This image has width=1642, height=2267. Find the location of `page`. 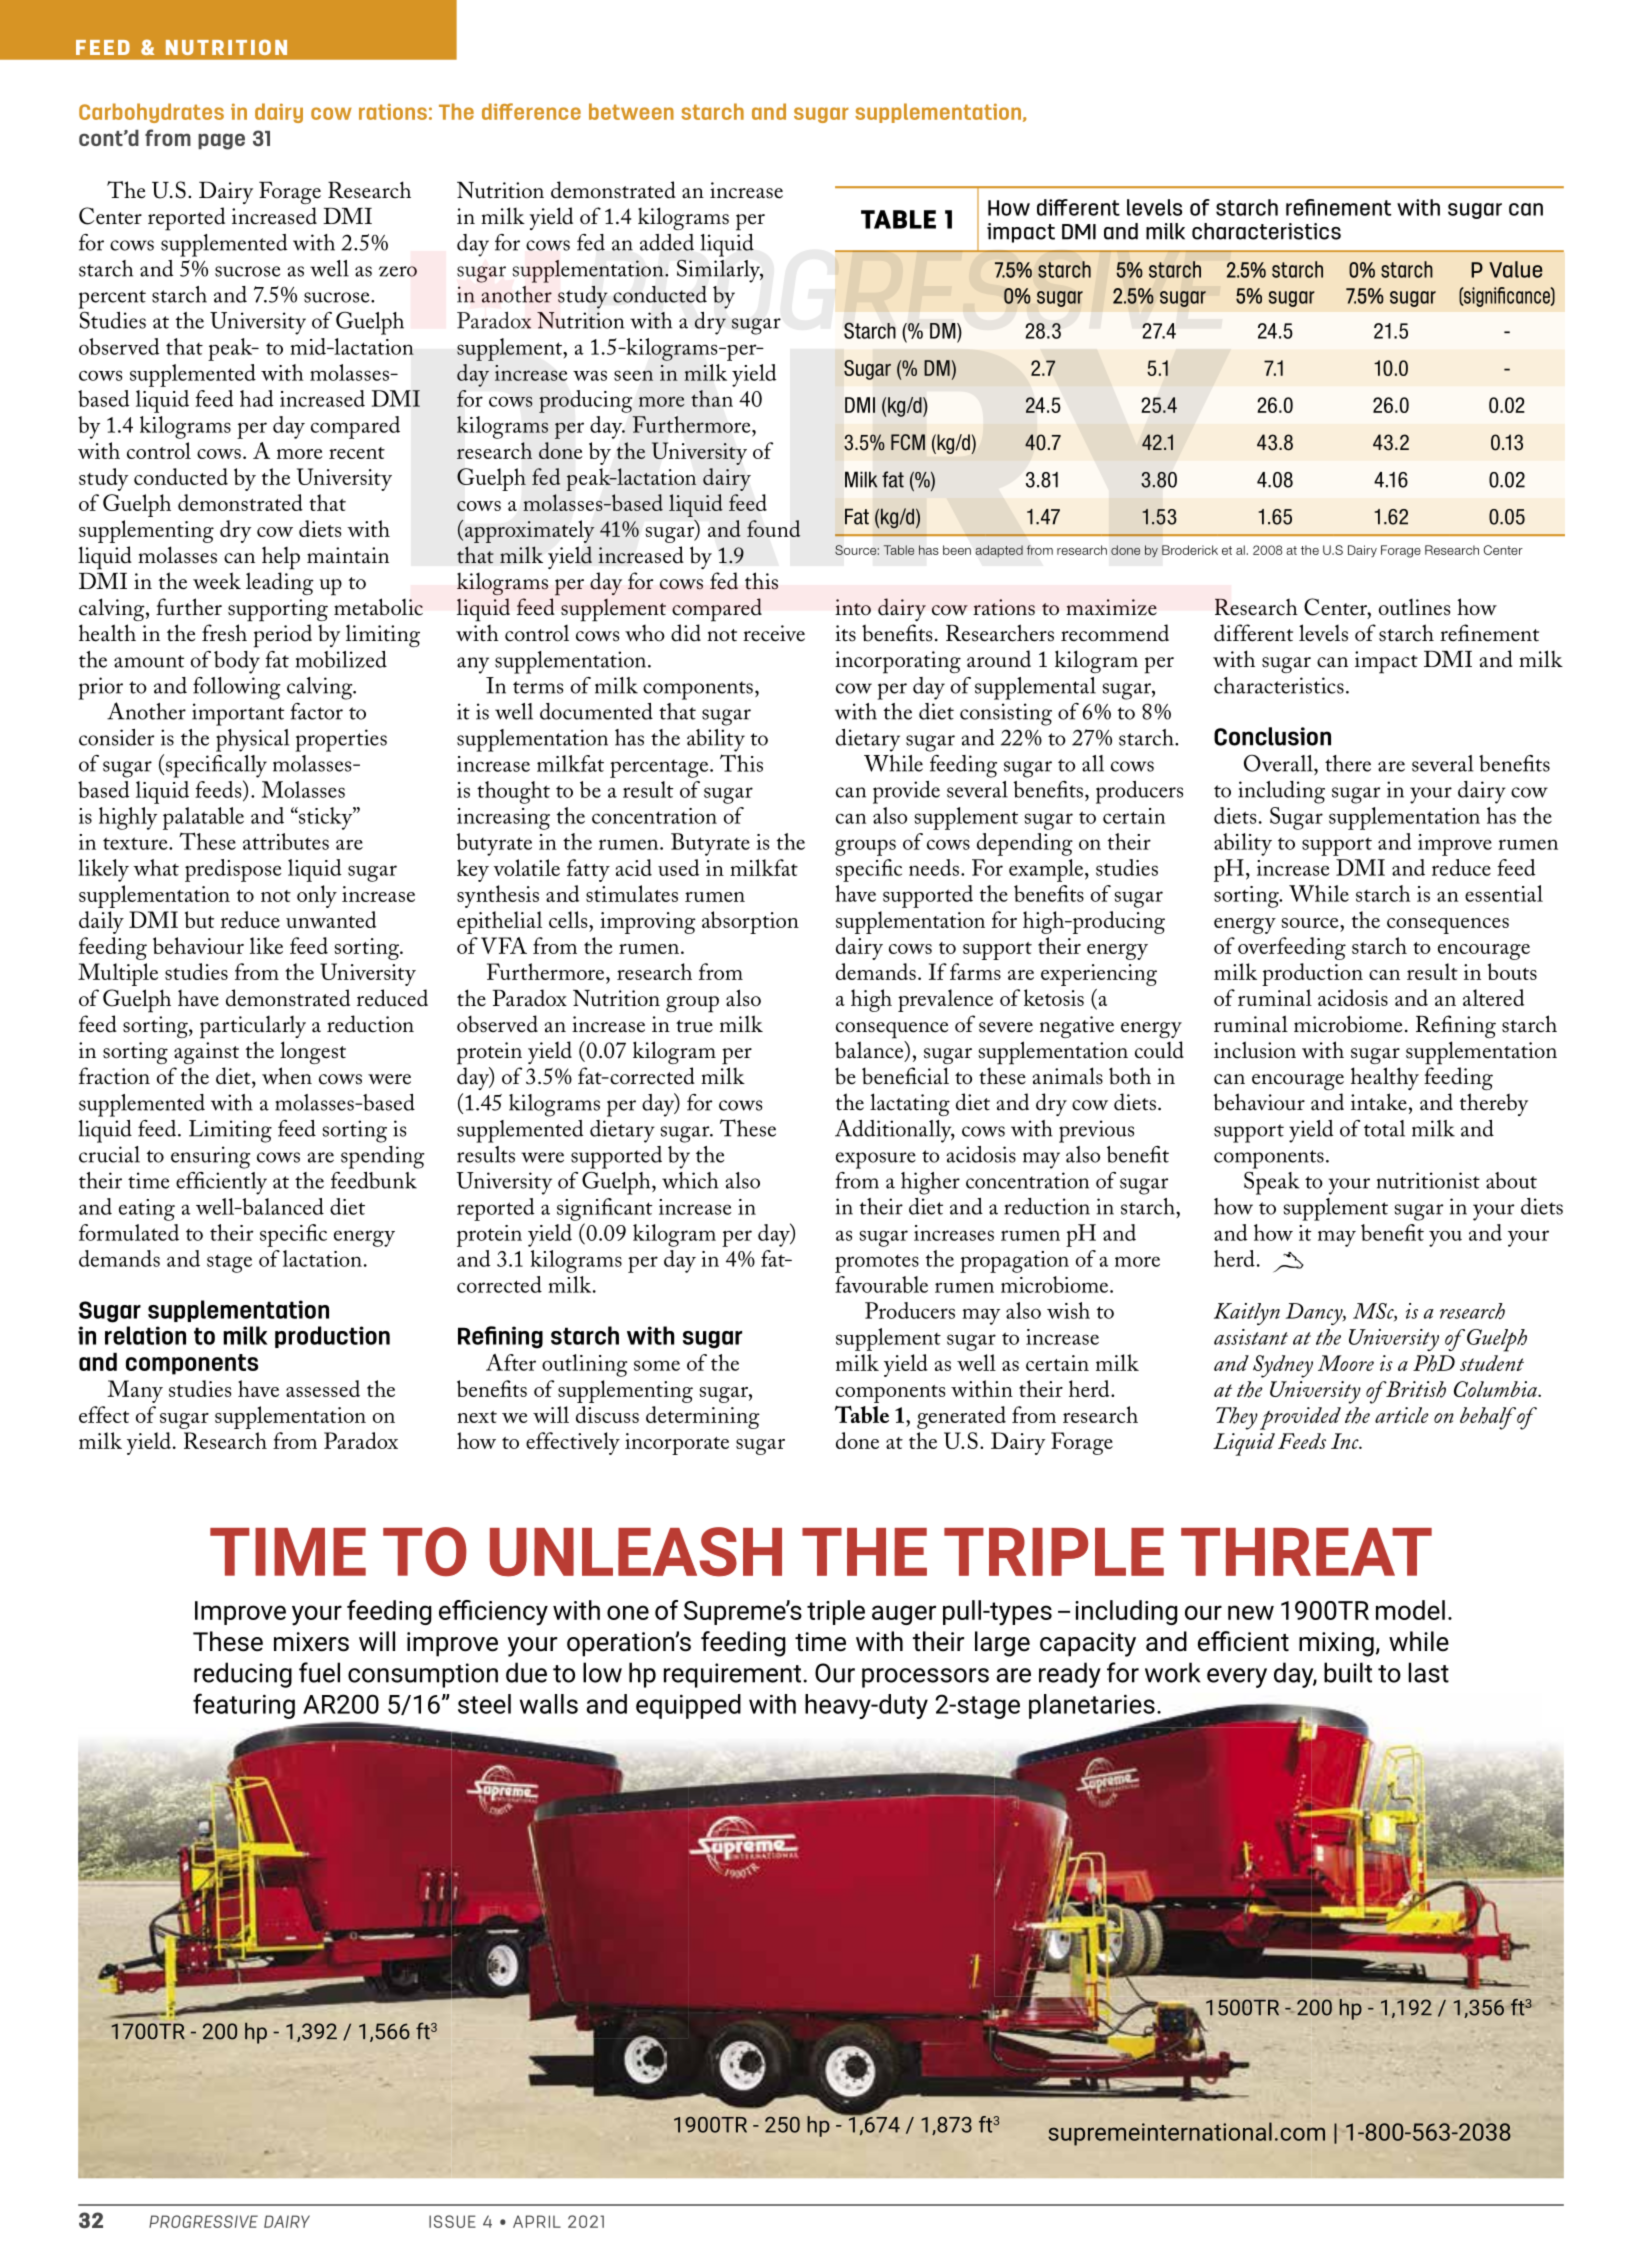

page is located at coordinates (221, 141).
